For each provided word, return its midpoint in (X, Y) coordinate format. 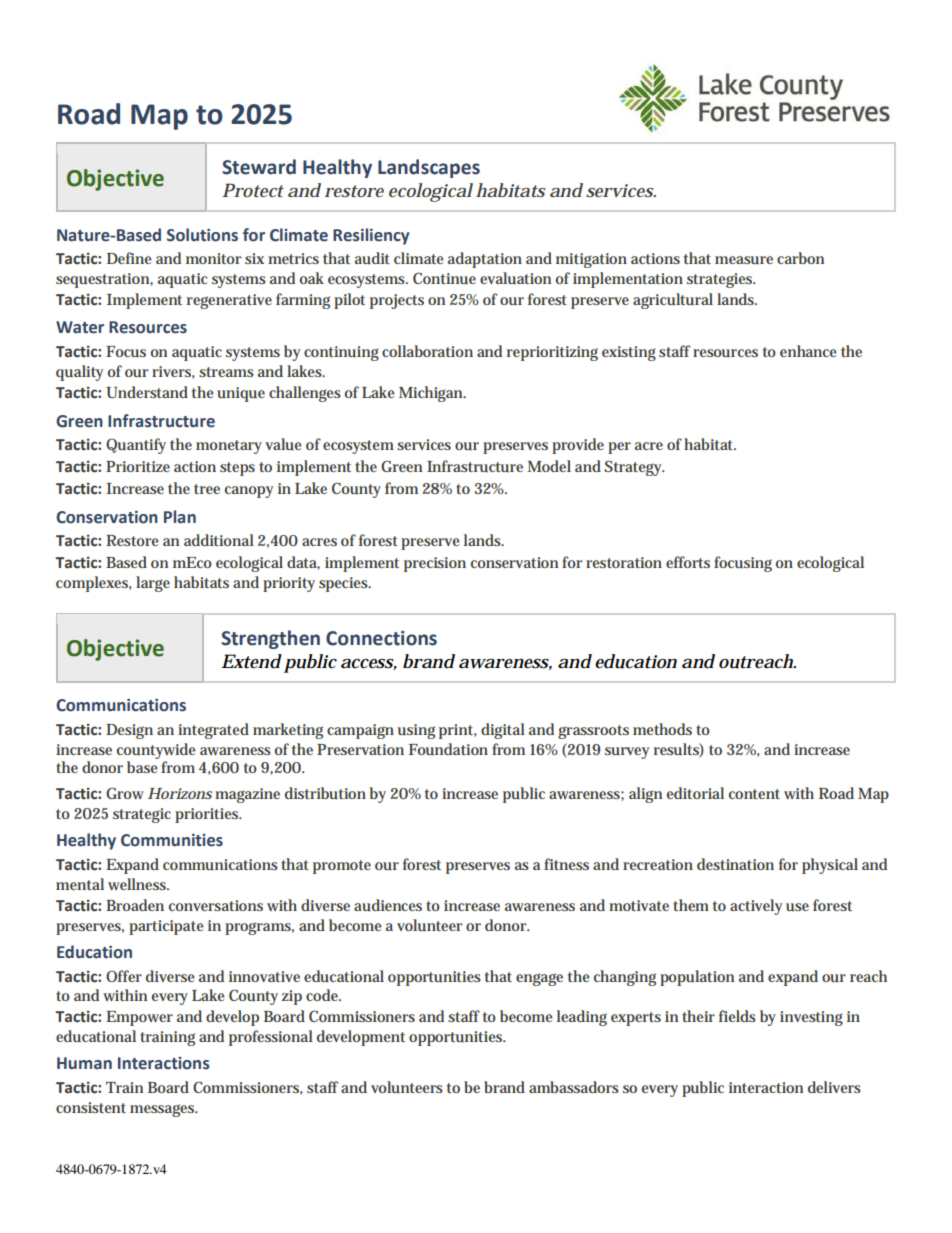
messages (163, 1110)
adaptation (485, 260)
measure (744, 260)
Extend (251, 661)
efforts (688, 562)
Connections (381, 638)
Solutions (202, 235)
